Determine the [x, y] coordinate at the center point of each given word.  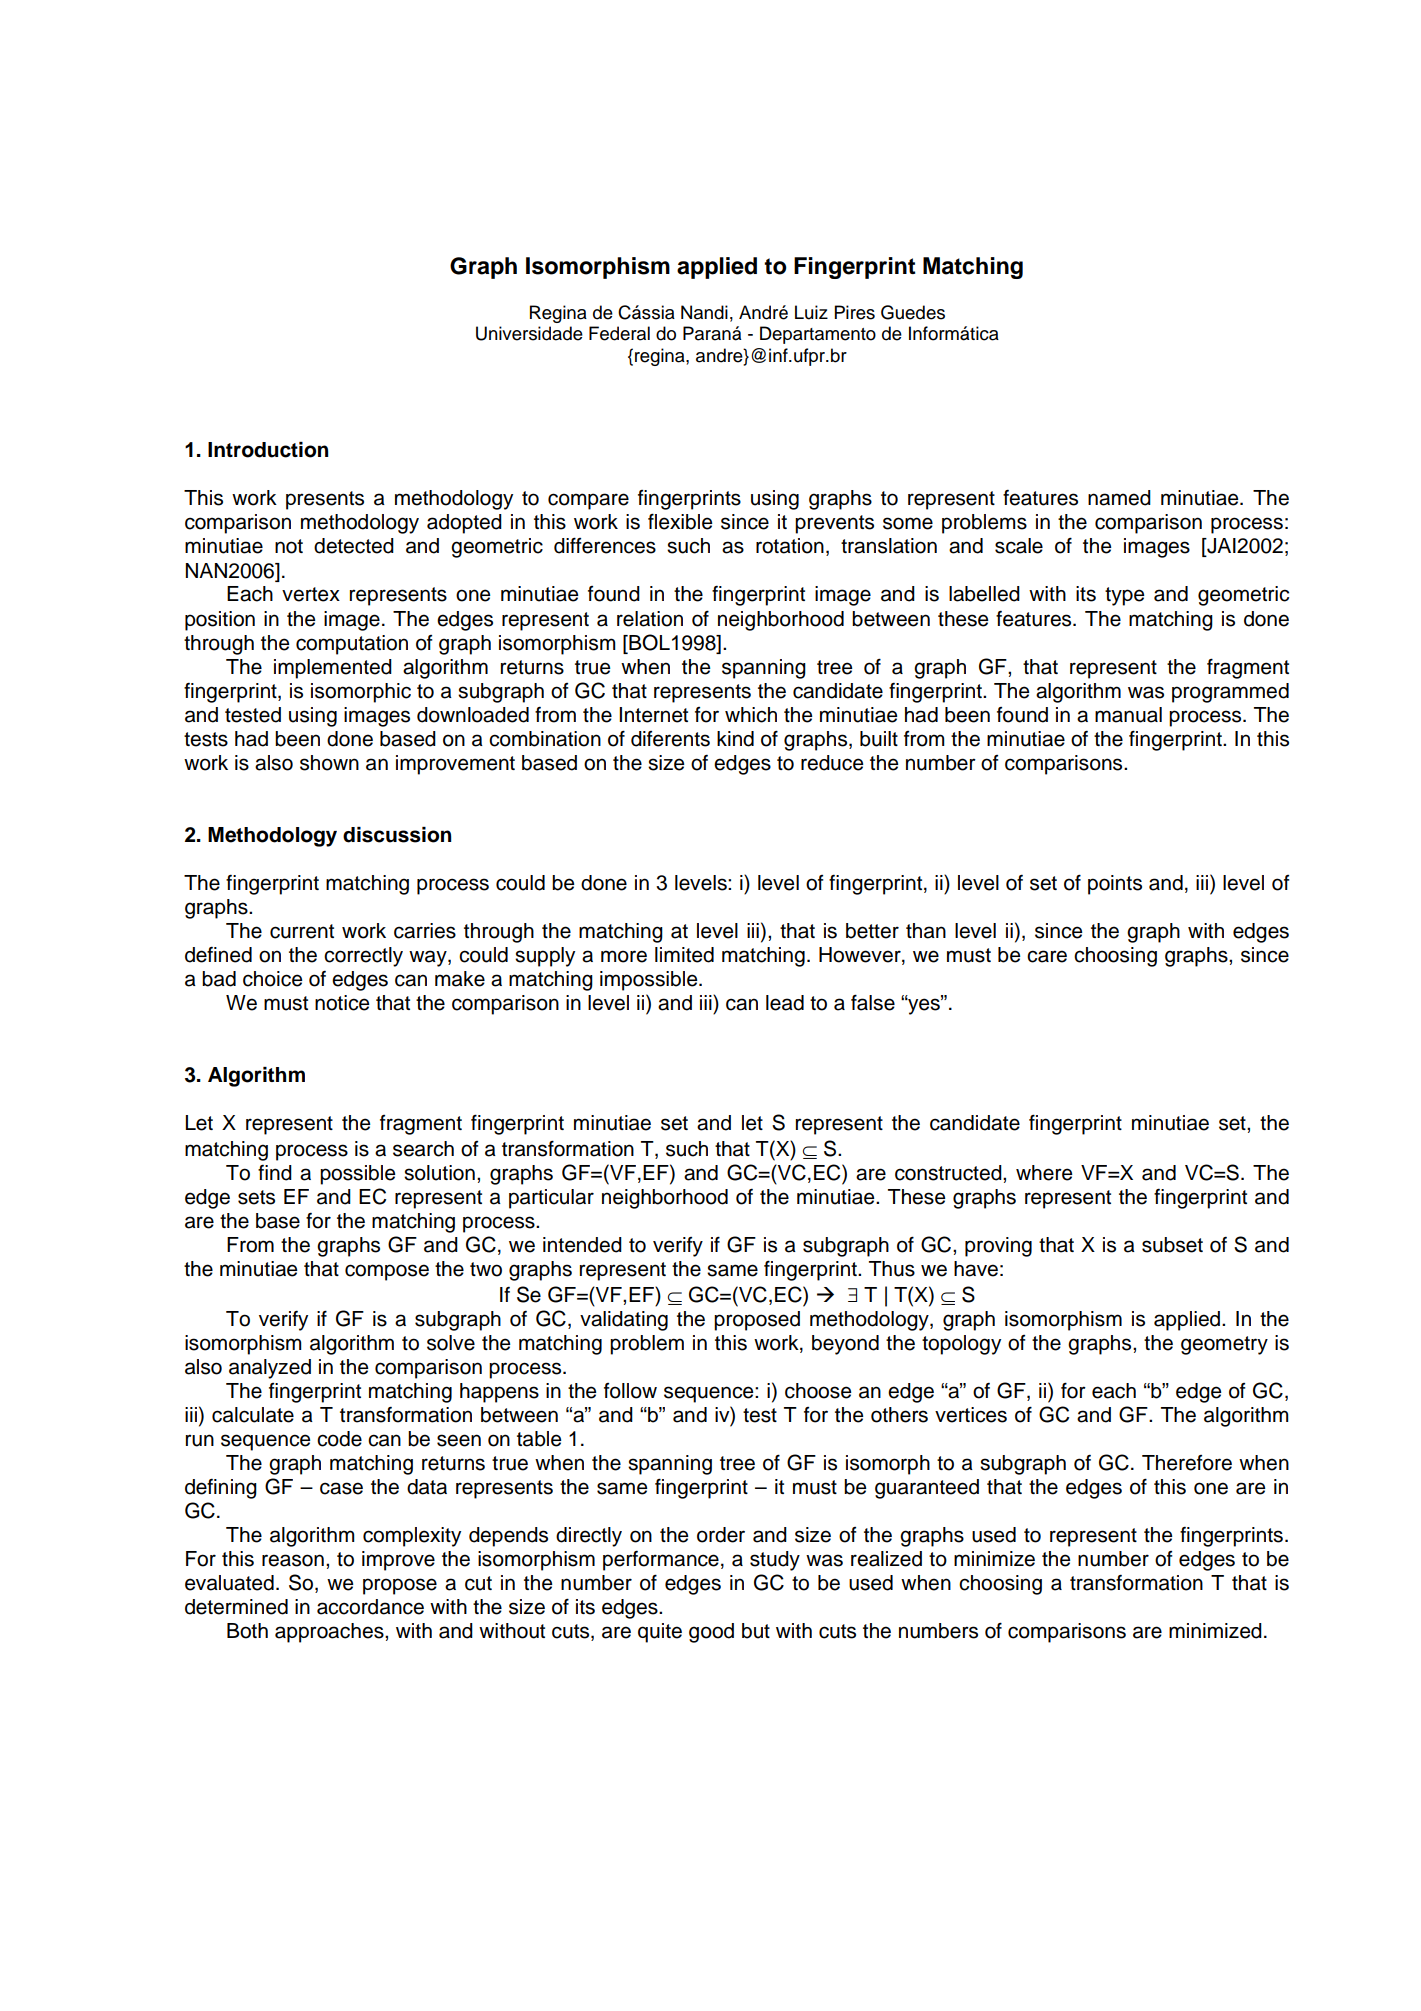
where [1044, 1173]
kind [735, 739]
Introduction [268, 450]
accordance [370, 1607]
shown [329, 763]
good [711, 1633]
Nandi [704, 312]
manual [1128, 715]
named [1119, 498]
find [275, 1173]
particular [551, 1199]
